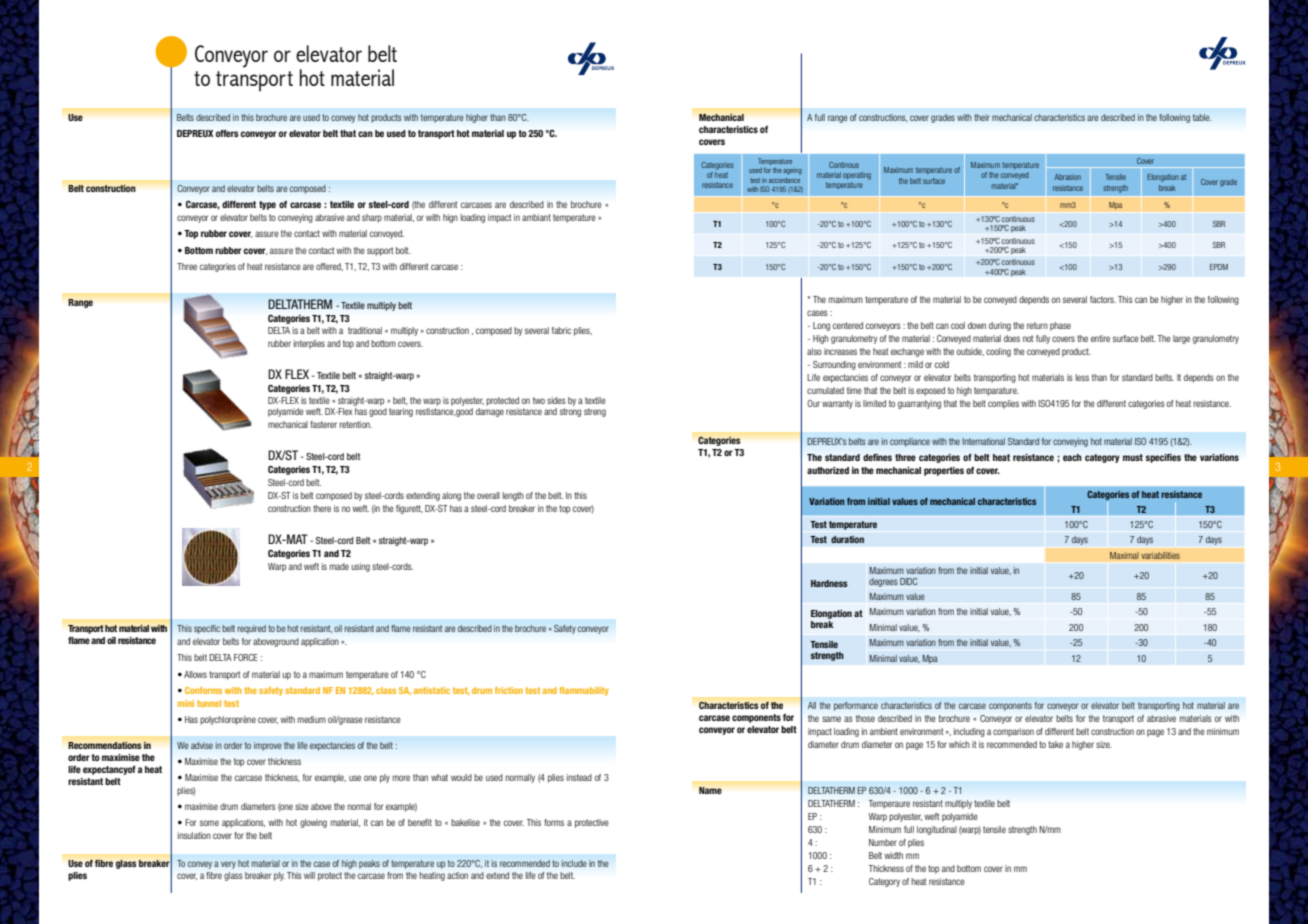 The height and width of the screenshot is (924, 1308). Describe the element at coordinates (228, 865) in the screenshot. I see `very` at that location.
